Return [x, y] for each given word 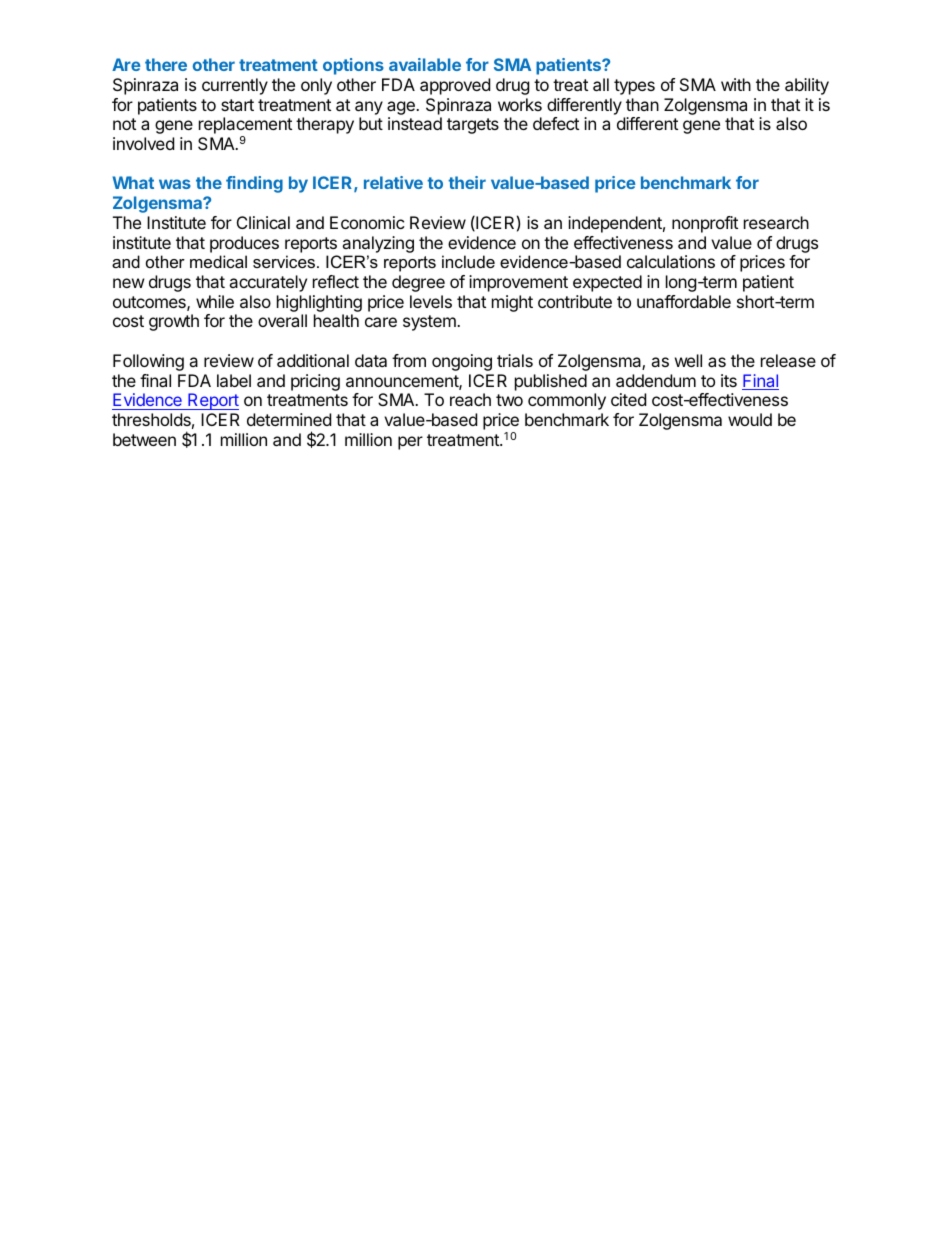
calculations [671, 261]
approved [455, 86]
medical [218, 261]
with [736, 84]
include [468, 261]
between [144, 439]
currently [235, 86]
